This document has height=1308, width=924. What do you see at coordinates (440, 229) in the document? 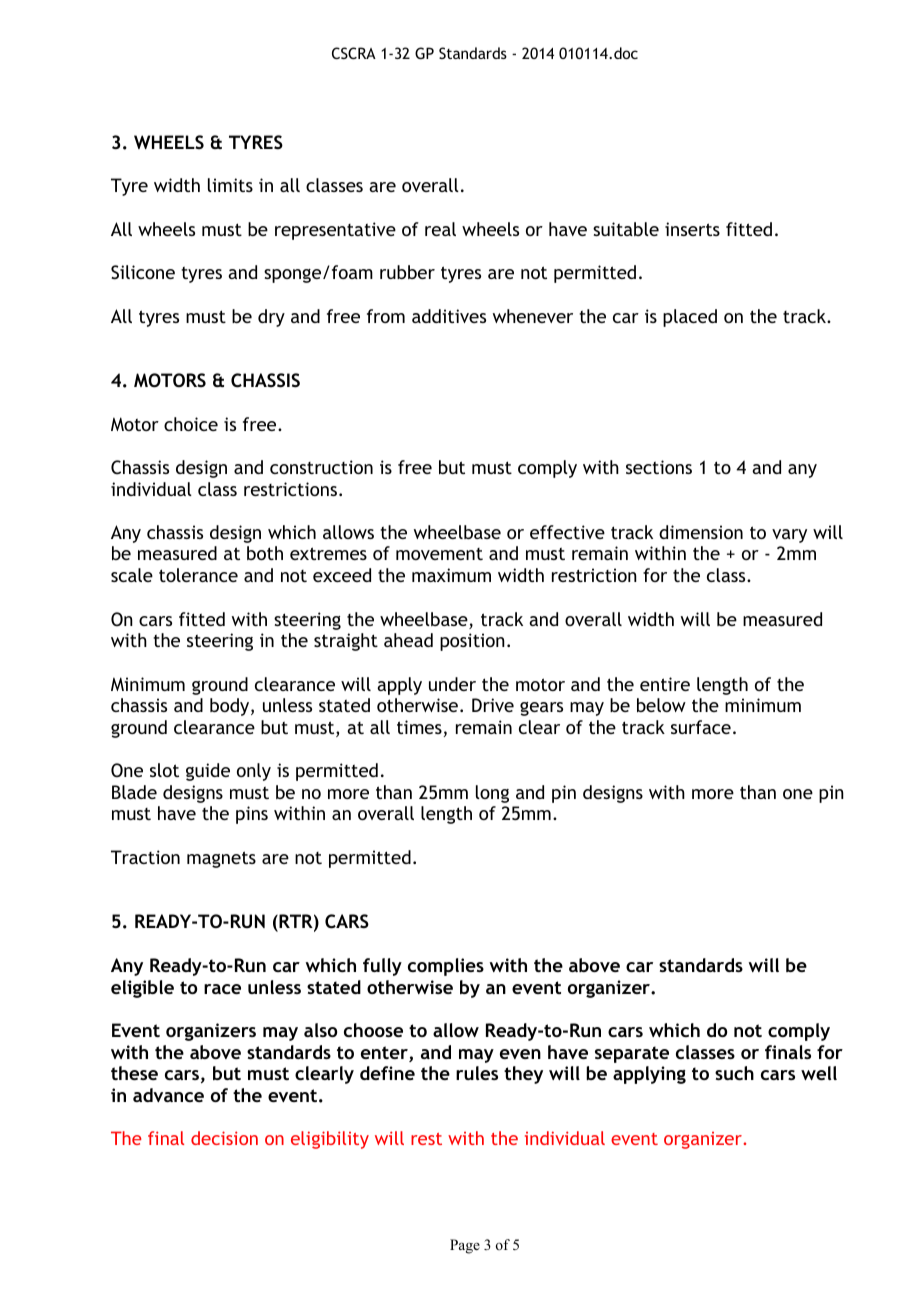
I see `real` at bounding box center [440, 229].
